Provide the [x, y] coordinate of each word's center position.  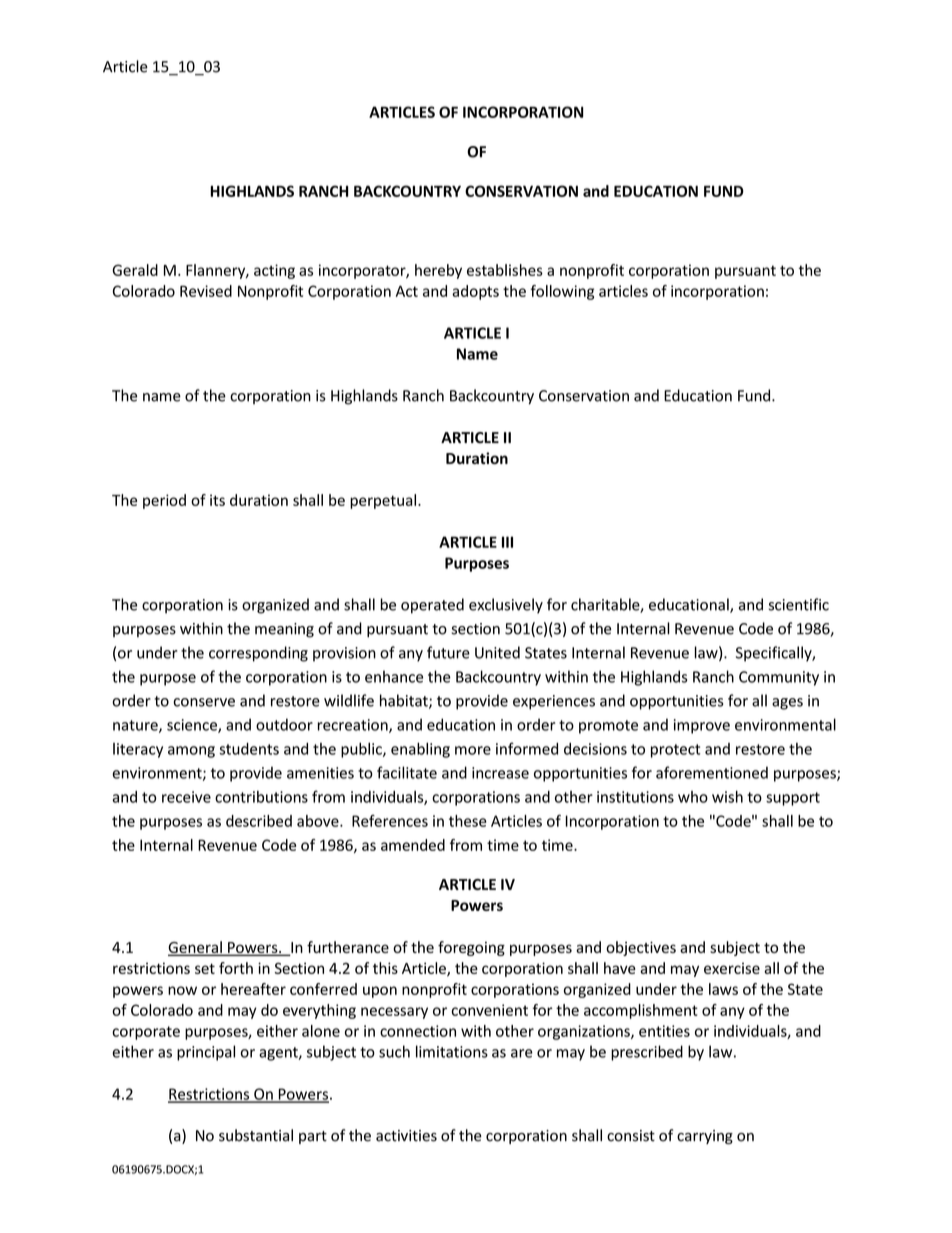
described [259, 821]
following [562, 292]
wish [727, 796]
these [468, 821]
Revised [206, 291]
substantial [256, 1135]
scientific [799, 604]
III [507, 542]
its [217, 500]
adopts [475, 292]
